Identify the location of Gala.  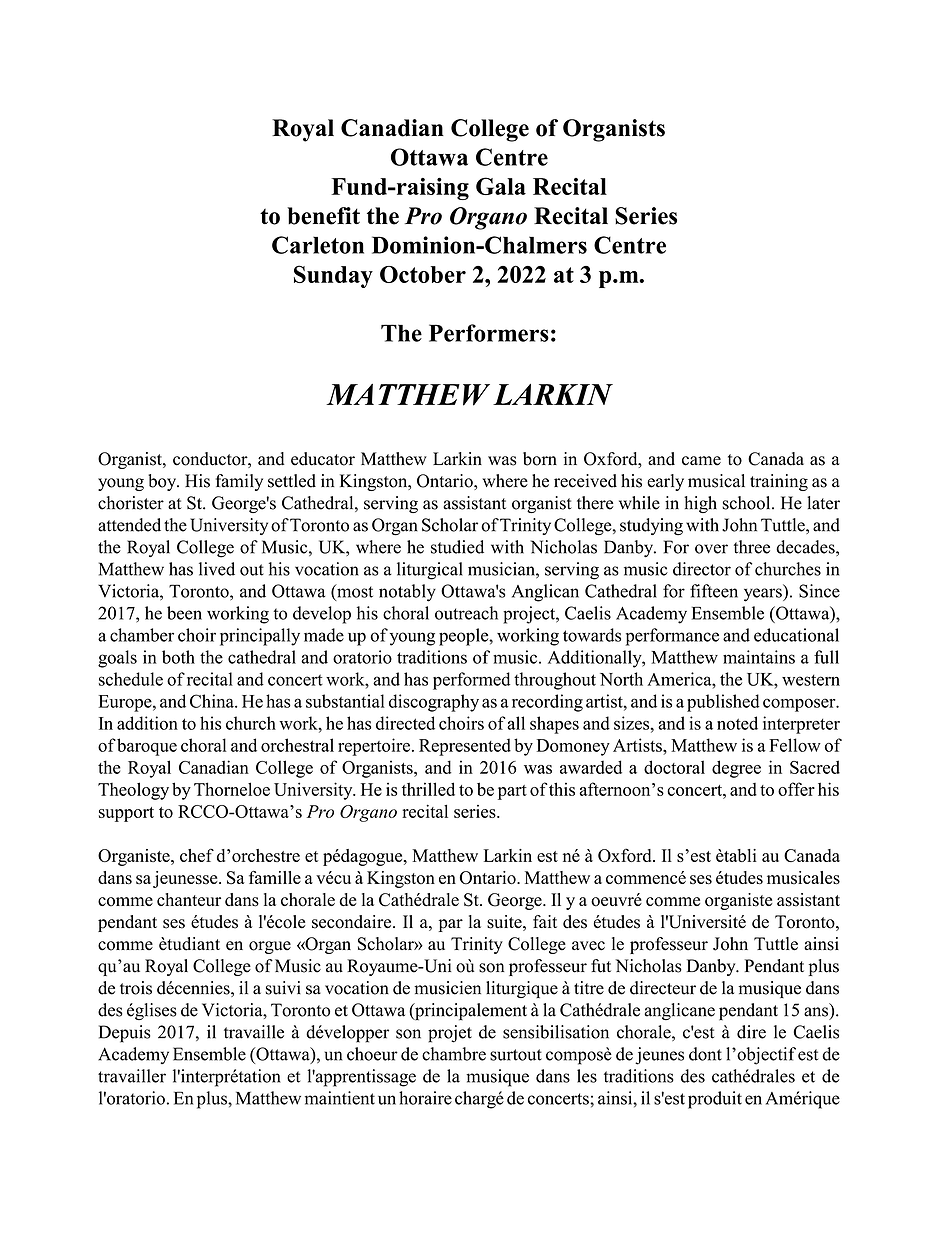
(501, 186).
